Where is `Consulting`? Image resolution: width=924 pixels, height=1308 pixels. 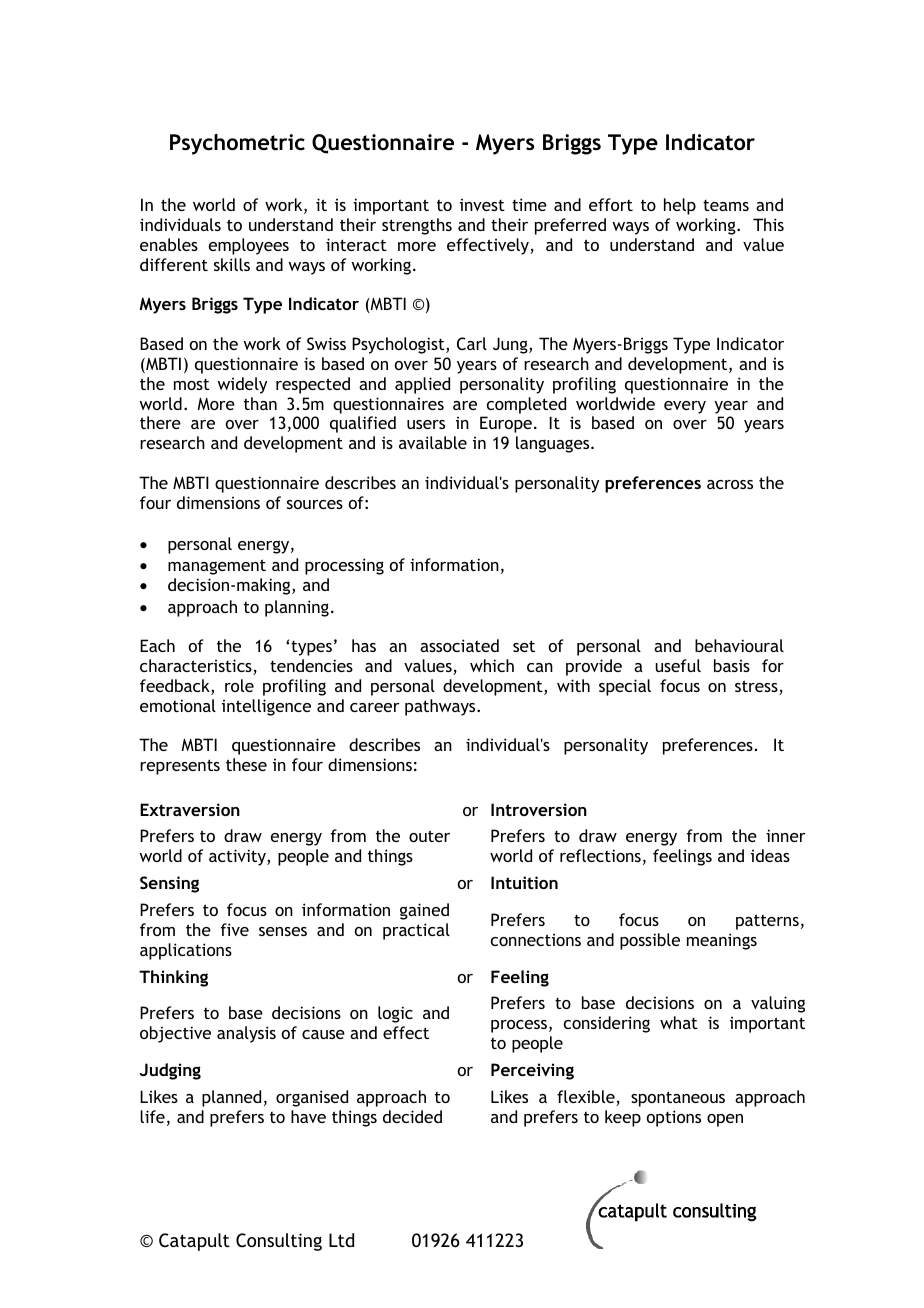 Consulting is located at coordinates (279, 1242).
